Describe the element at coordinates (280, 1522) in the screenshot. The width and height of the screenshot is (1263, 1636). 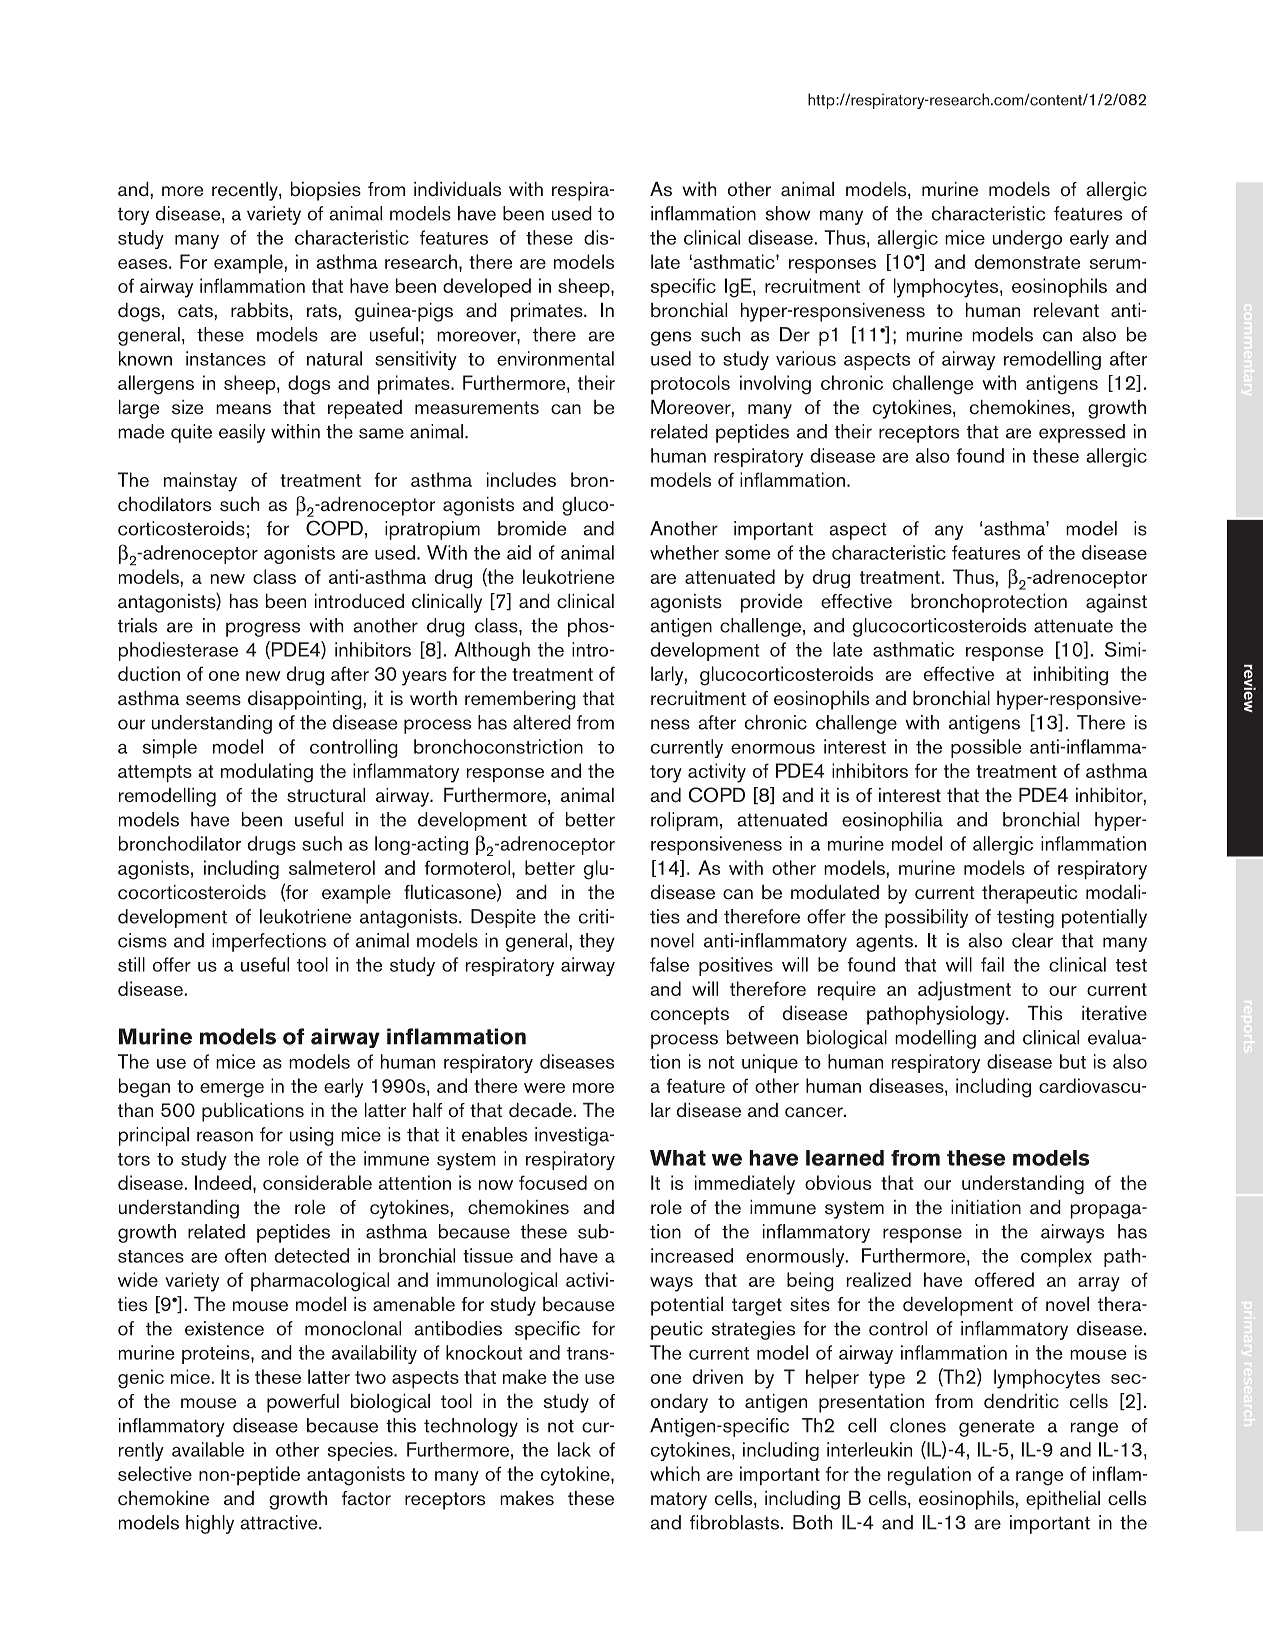
I see `attractive` at that location.
